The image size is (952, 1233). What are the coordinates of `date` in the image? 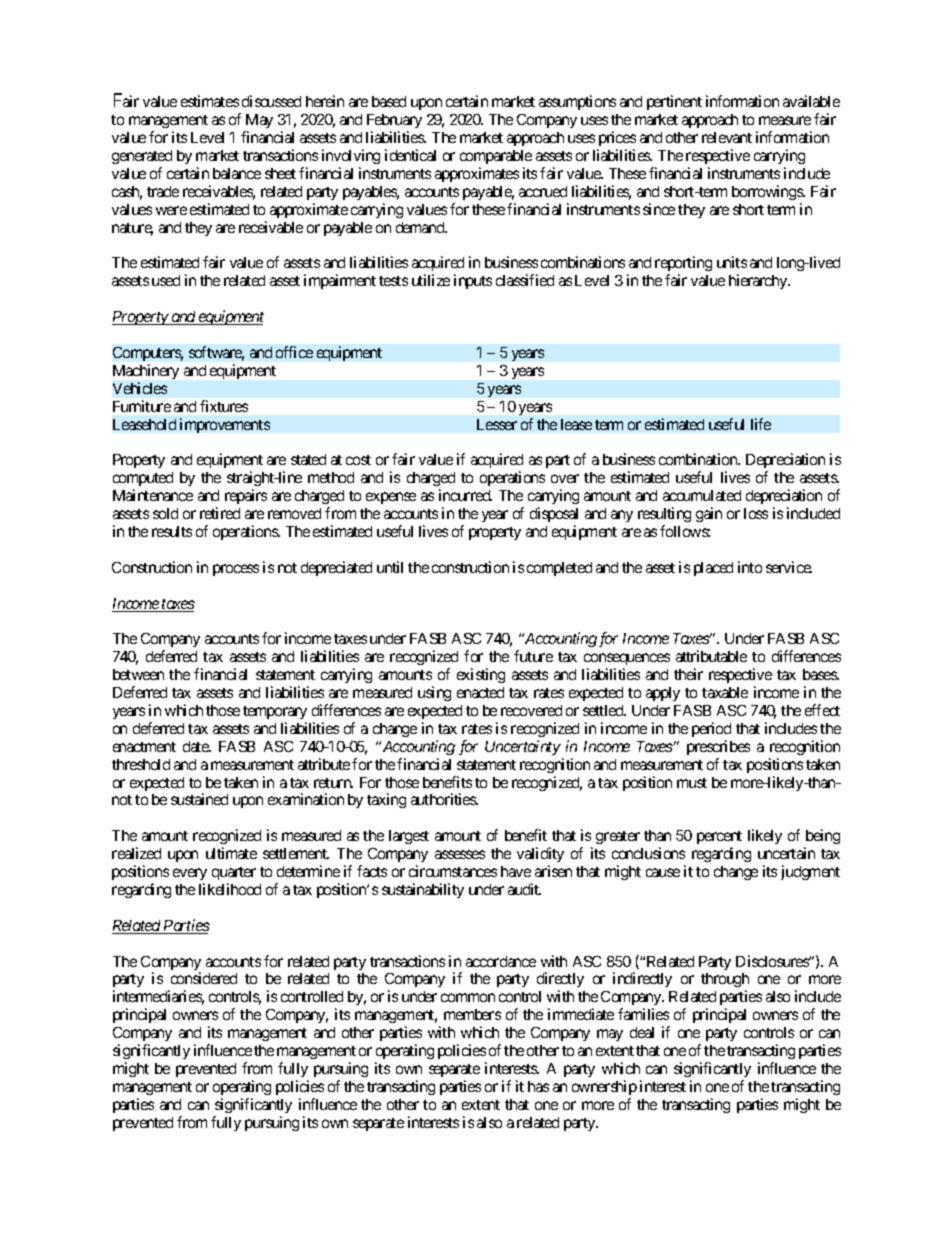 It's located at (196, 746).
